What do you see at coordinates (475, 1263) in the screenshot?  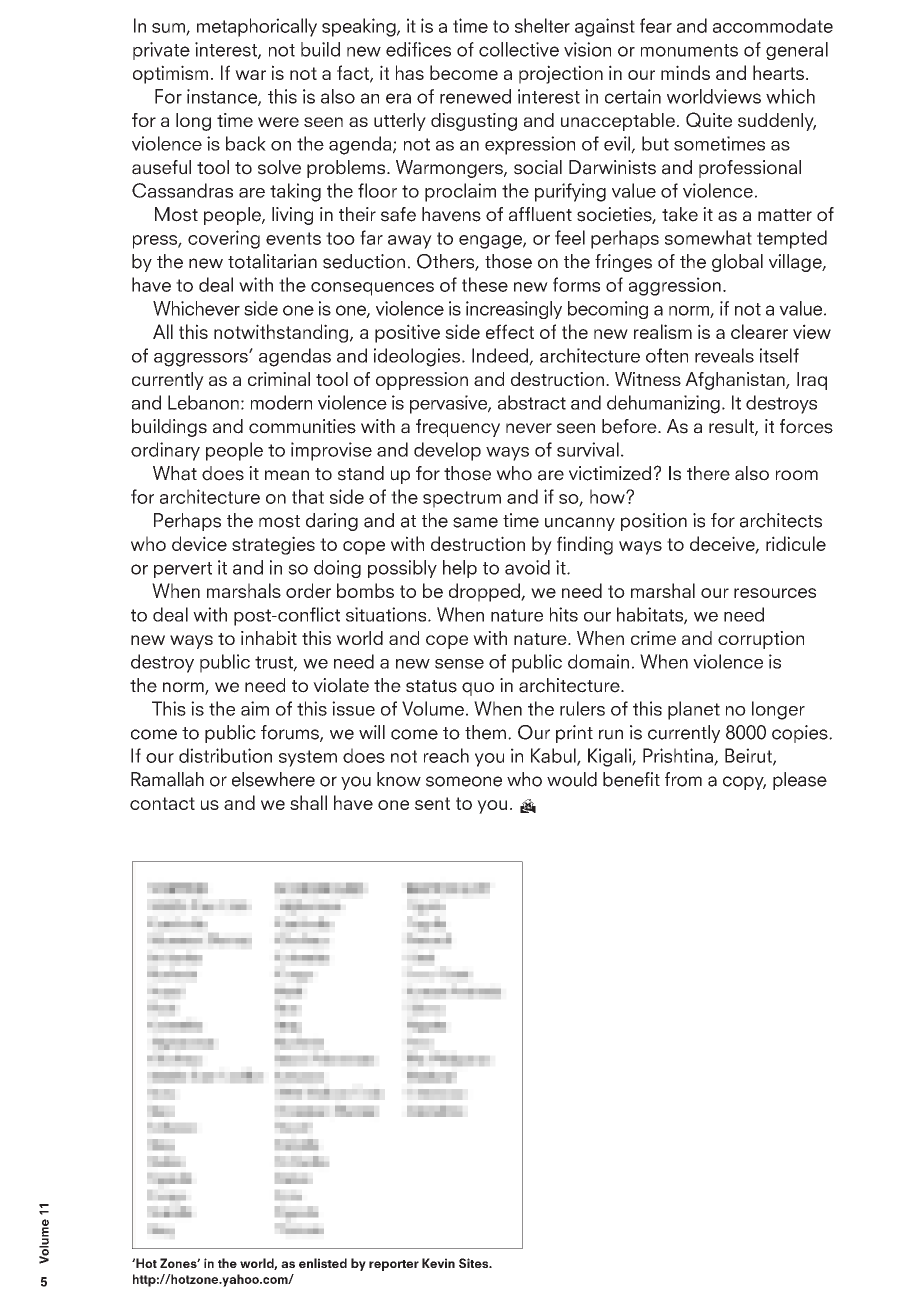 I see `Sites` at bounding box center [475, 1263].
